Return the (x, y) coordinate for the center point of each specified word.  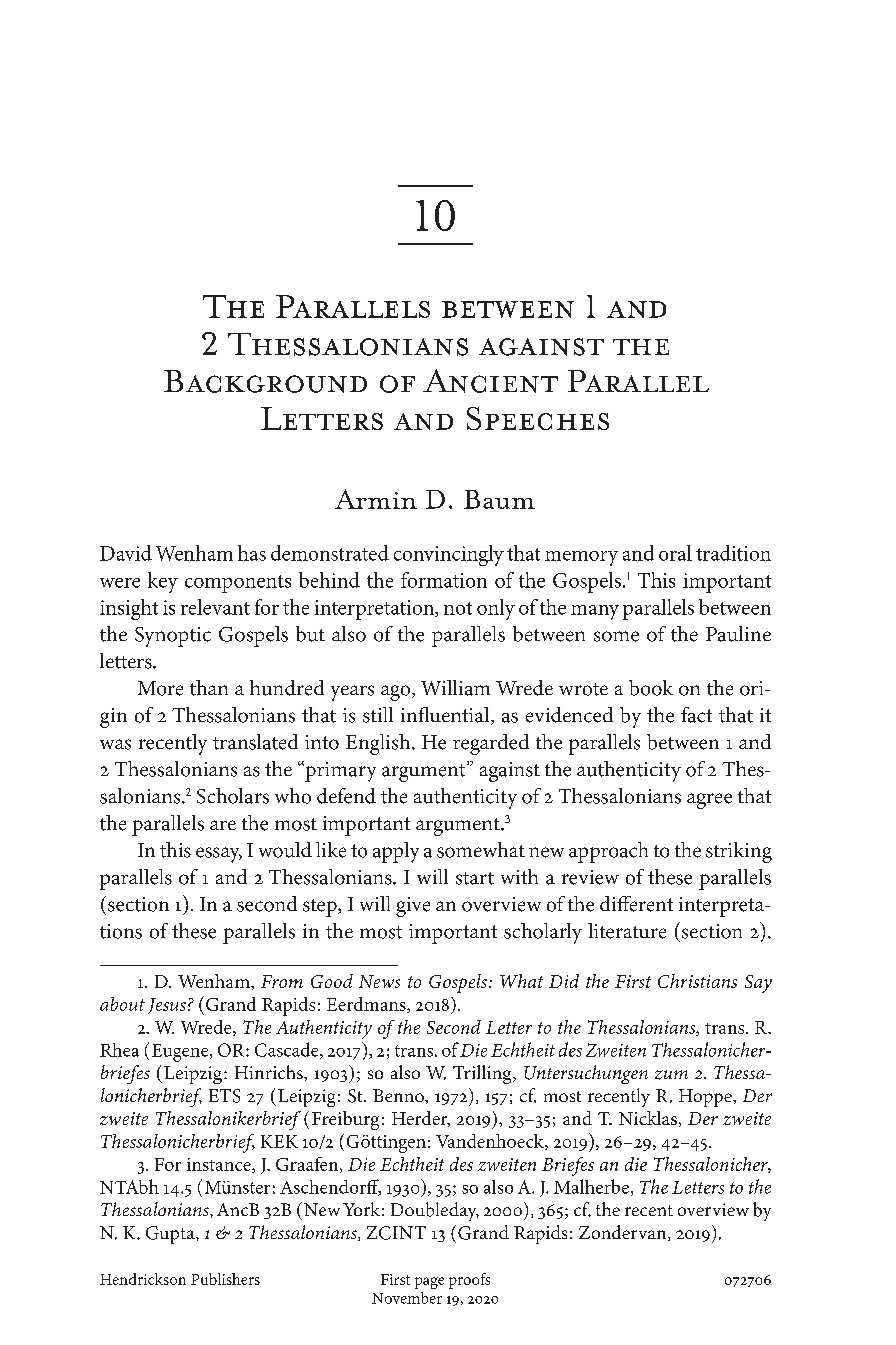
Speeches (538, 418)
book (651, 688)
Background (265, 381)
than (209, 688)
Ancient (490, 381)
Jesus (167, 1006)
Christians (697, 981)
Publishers (225, 1279)
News (379, 981)
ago (397, 693)
